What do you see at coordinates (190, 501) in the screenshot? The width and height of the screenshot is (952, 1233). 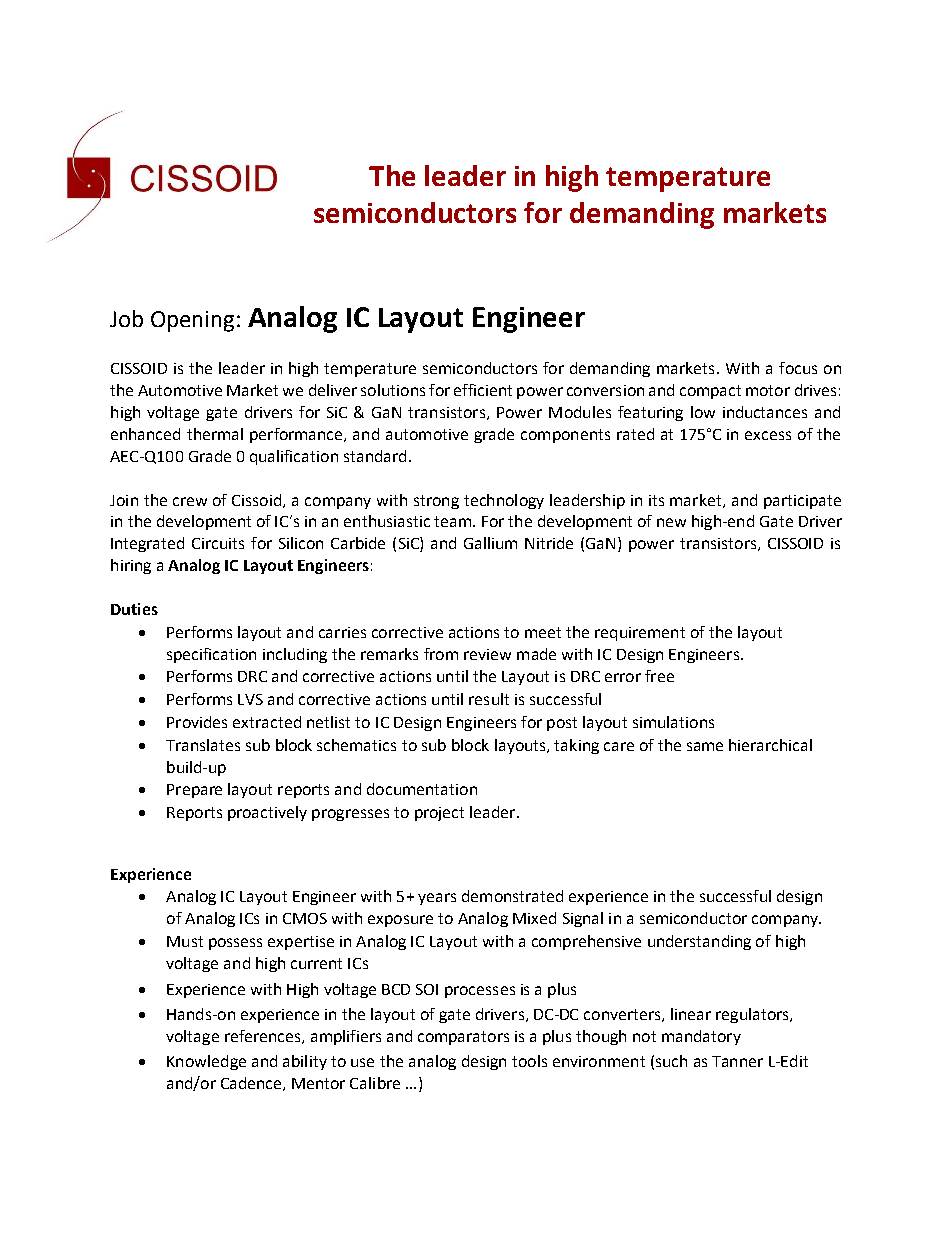 I see `crew` at bounding box center [190, 501].
